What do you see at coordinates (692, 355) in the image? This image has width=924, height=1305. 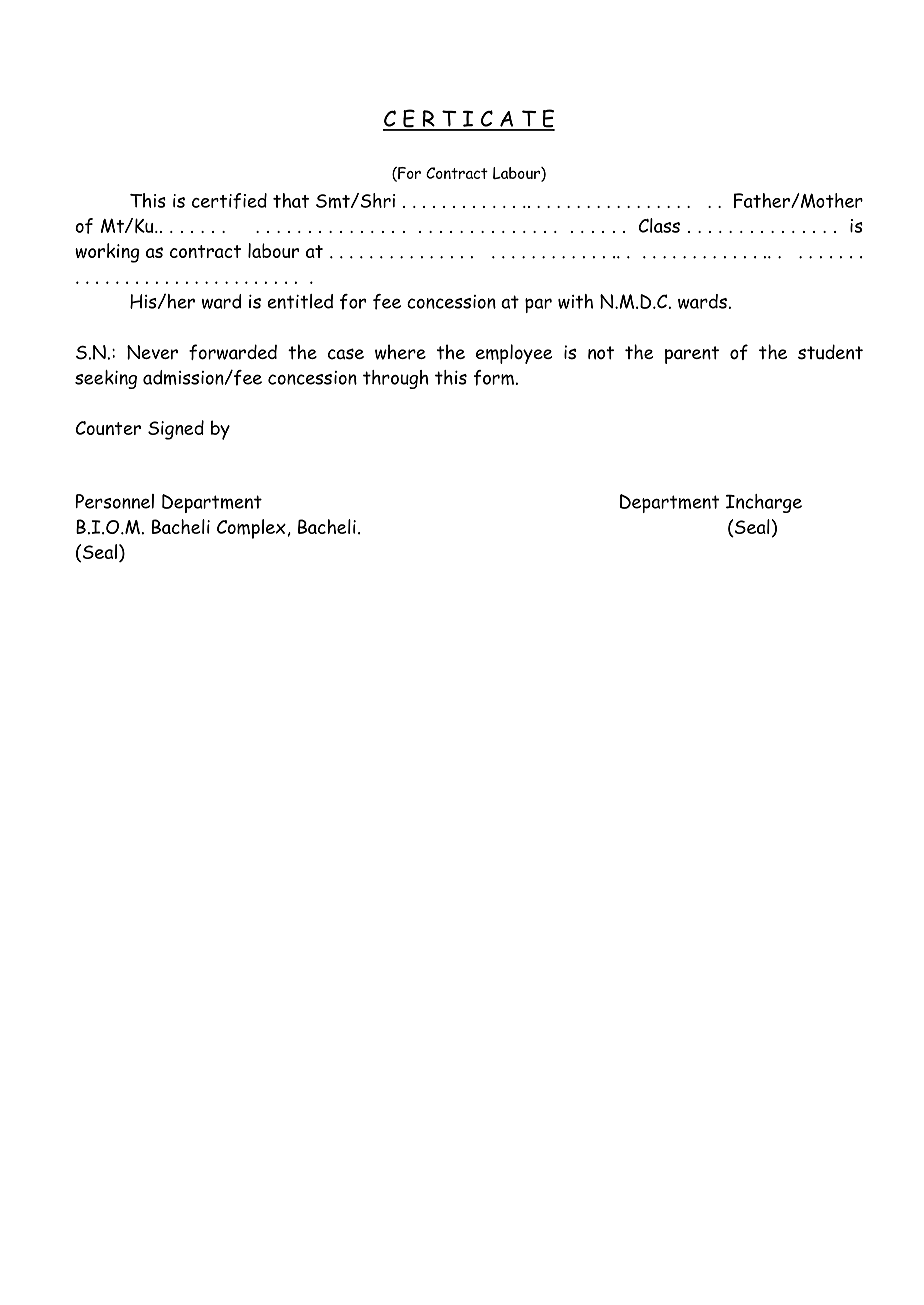 I see `parent` at bounding box center [692, 355].
